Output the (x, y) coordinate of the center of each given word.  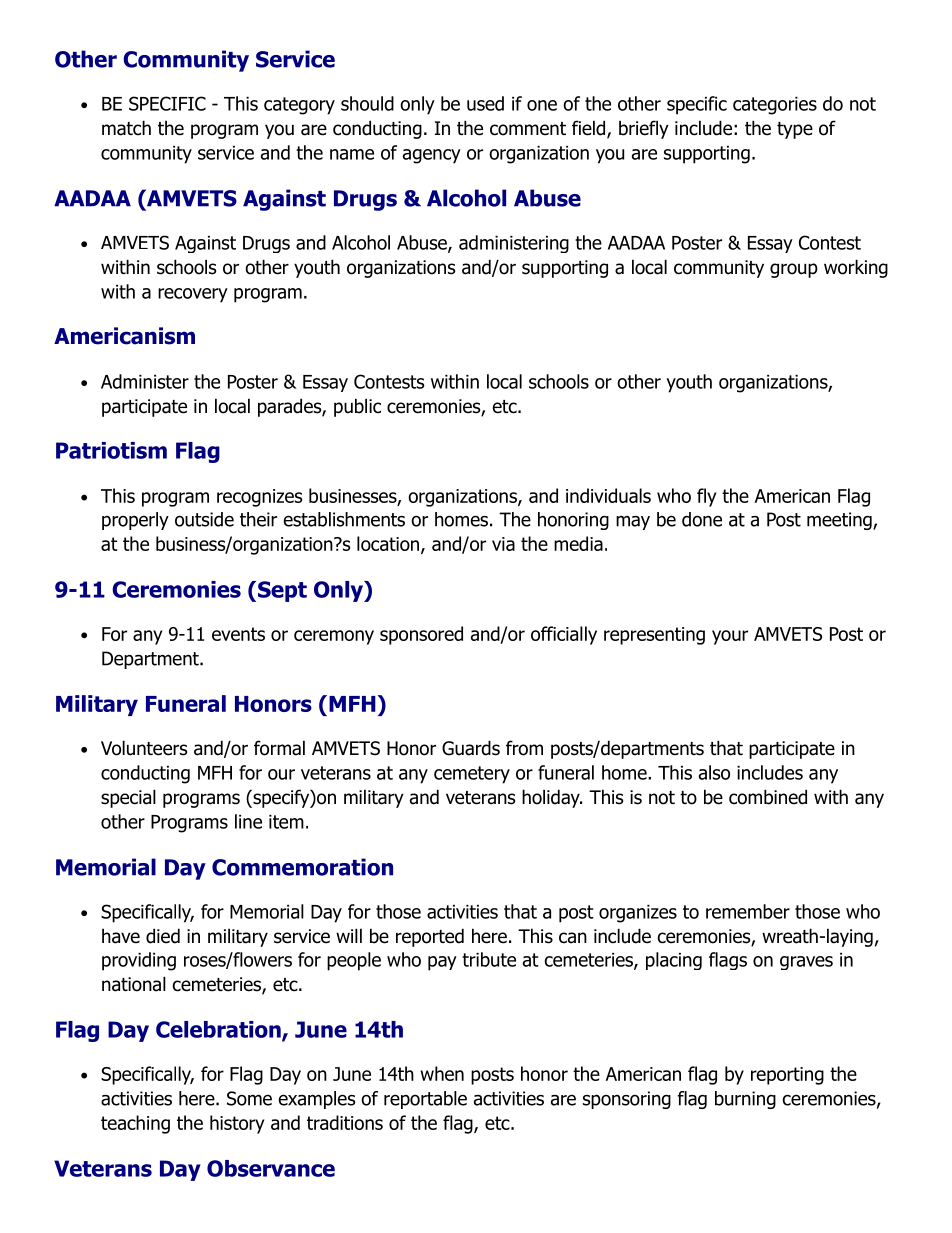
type (795, 130)
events (238, 634)
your (730, 637)
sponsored (421, 635)
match (126, 128)
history (237, 1124)
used (485, 103)
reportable (425, 1100)
